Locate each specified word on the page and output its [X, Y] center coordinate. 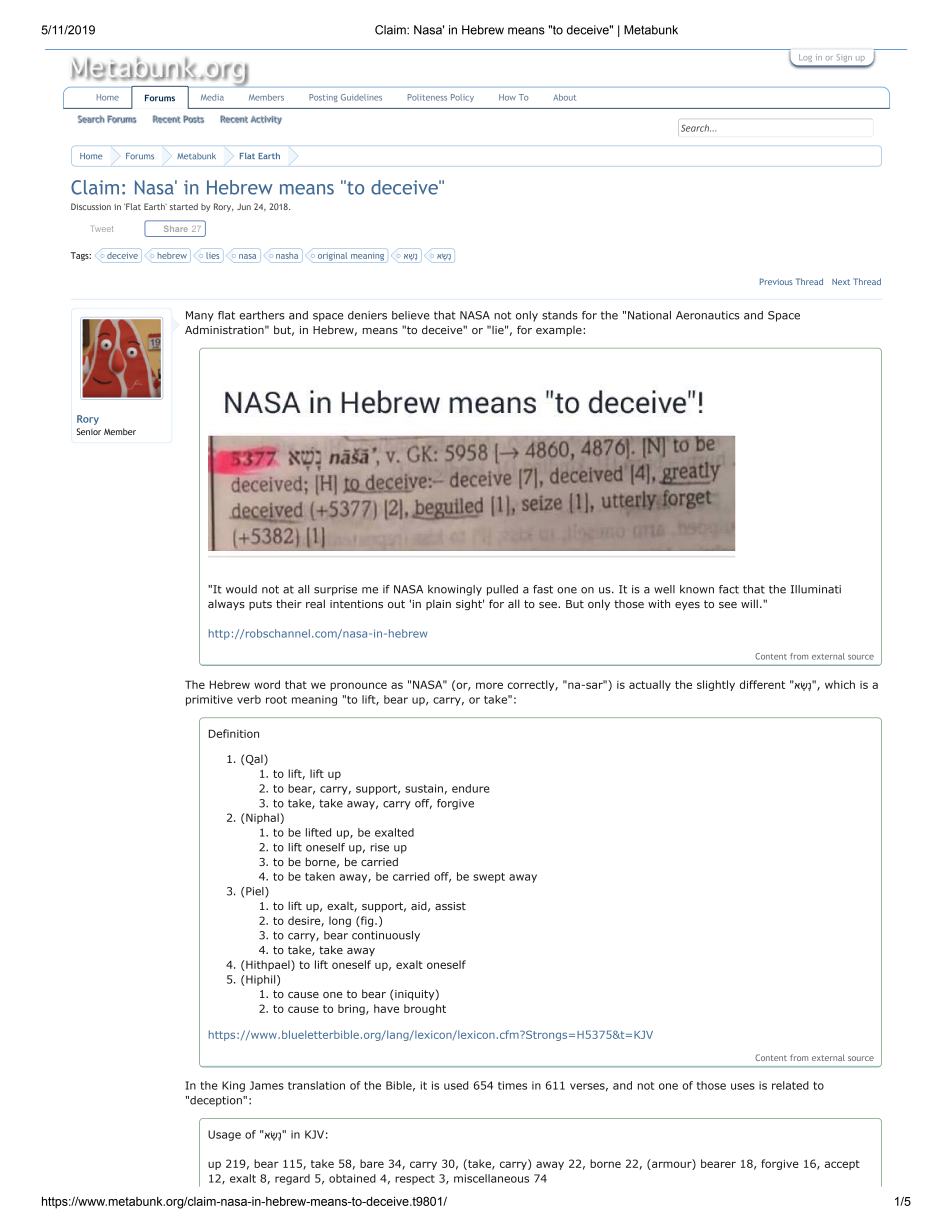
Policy [462, 98]
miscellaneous [491, 1178]
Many [200, 316]
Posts [193, 119]
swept [489, 878]
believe [411, 315]
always [226, 604]
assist [450, 906]
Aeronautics [708, 315]
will [749, 603]
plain [438, 604]
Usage [224, 1135]
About [564, 97]
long [340, 921]
